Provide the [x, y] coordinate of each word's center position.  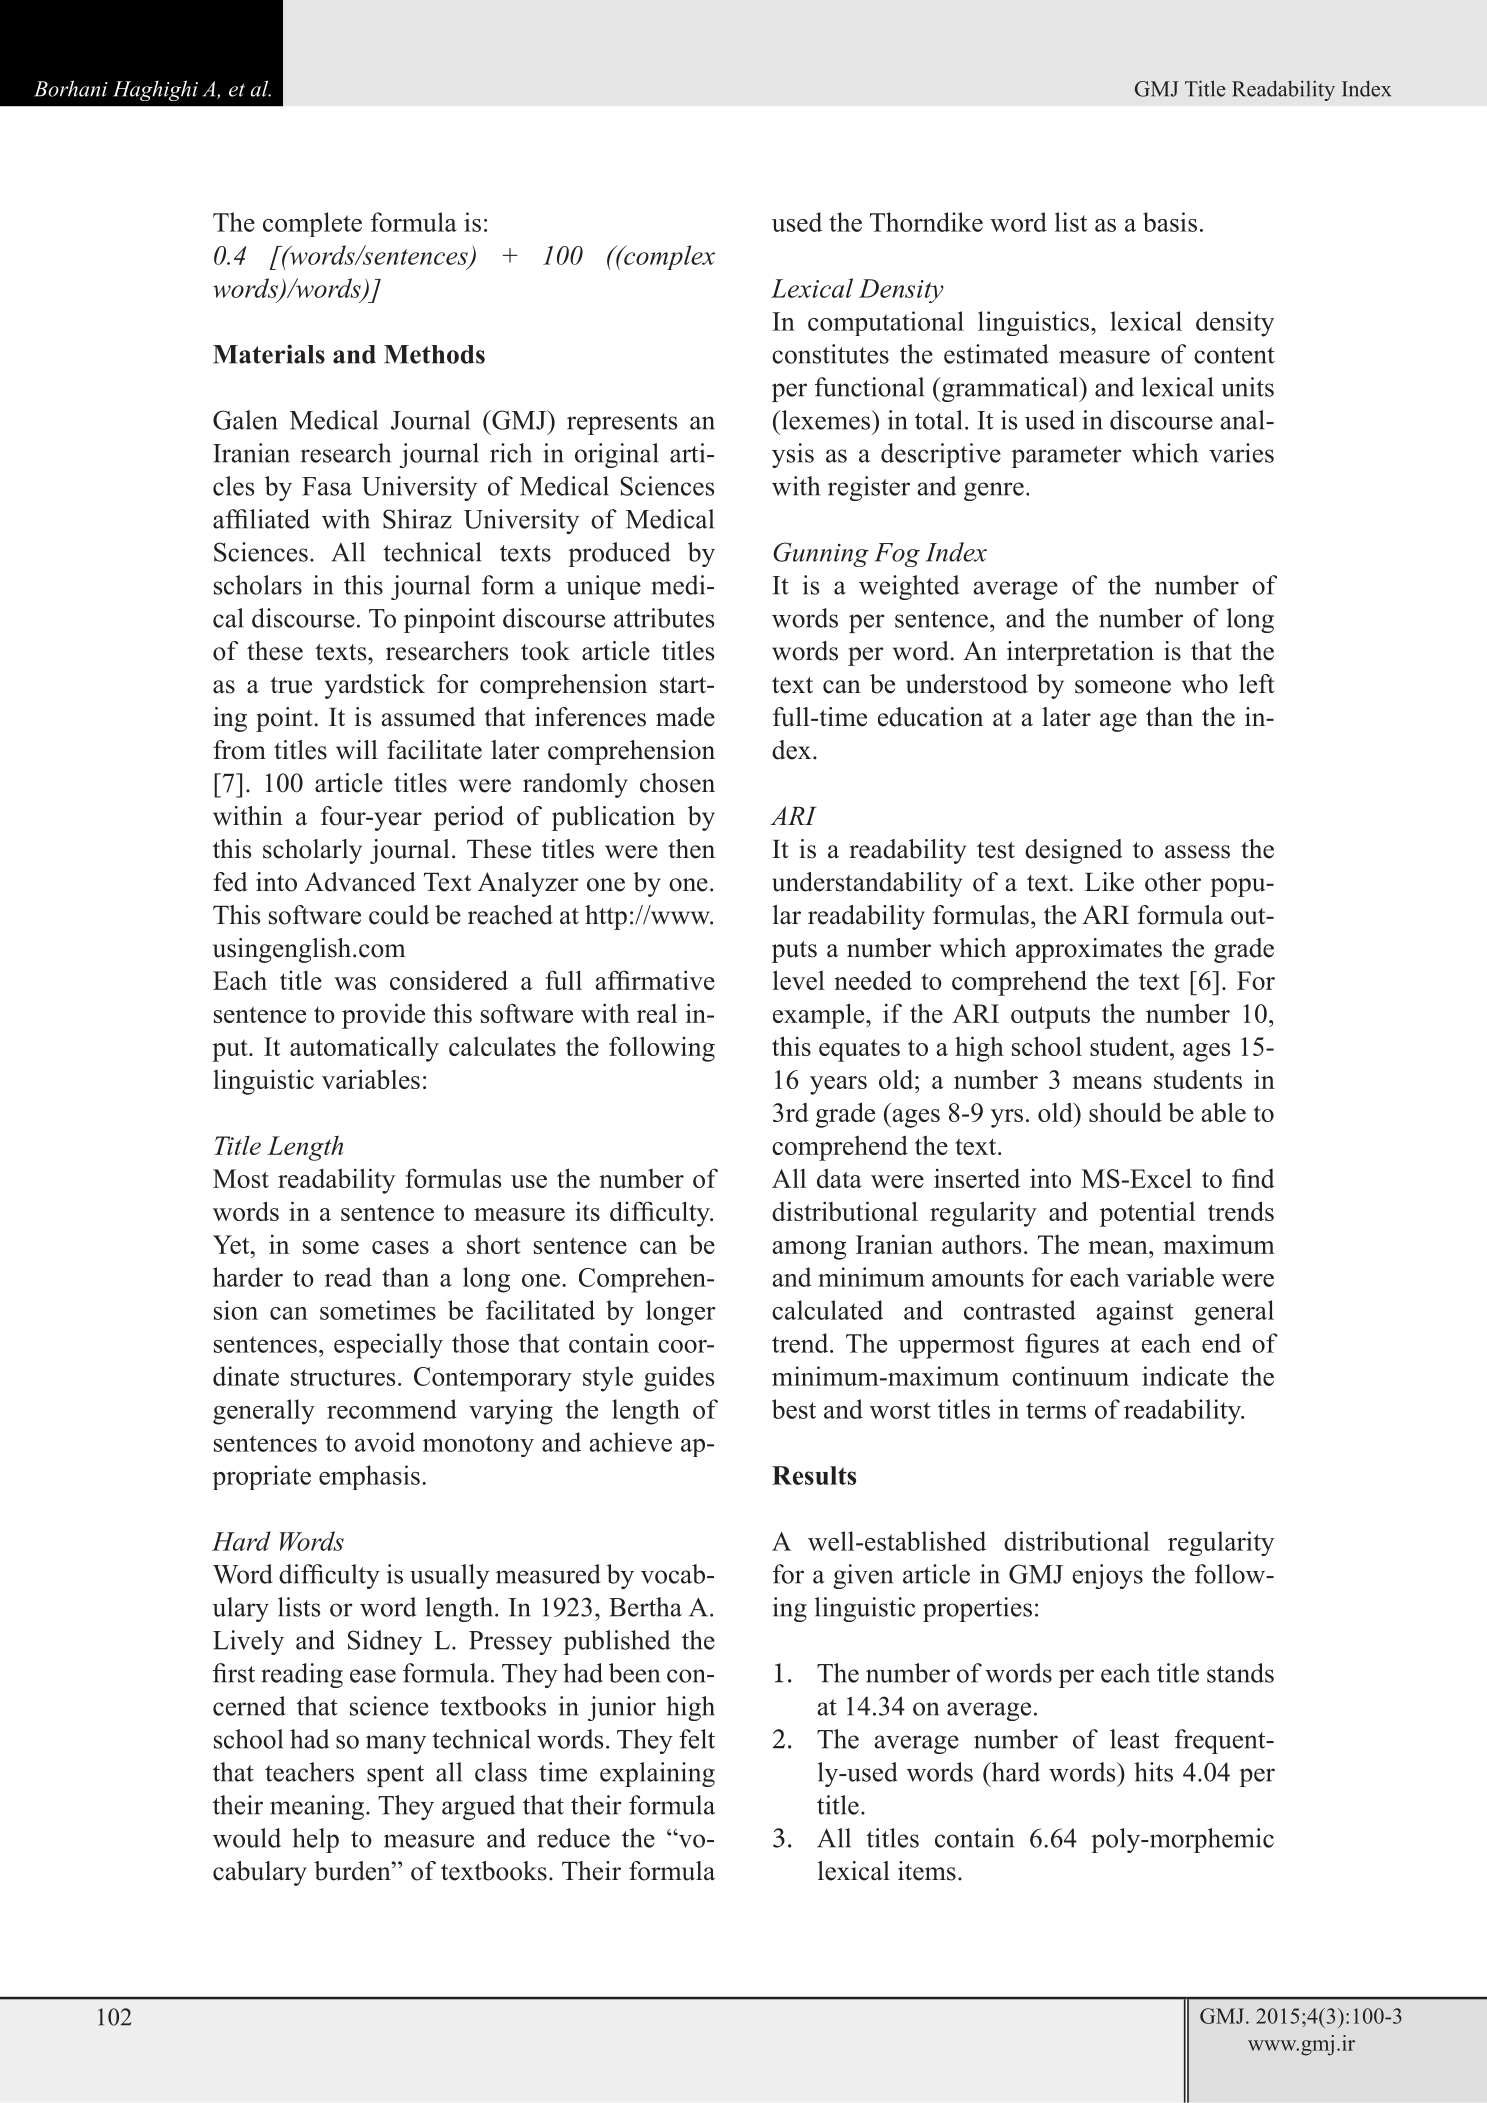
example [820, 1016]
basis [1170, 222]
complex [668, 257]
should [1125, 1112]
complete [312, 224]
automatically [364, 1049]
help [315, 1840]
